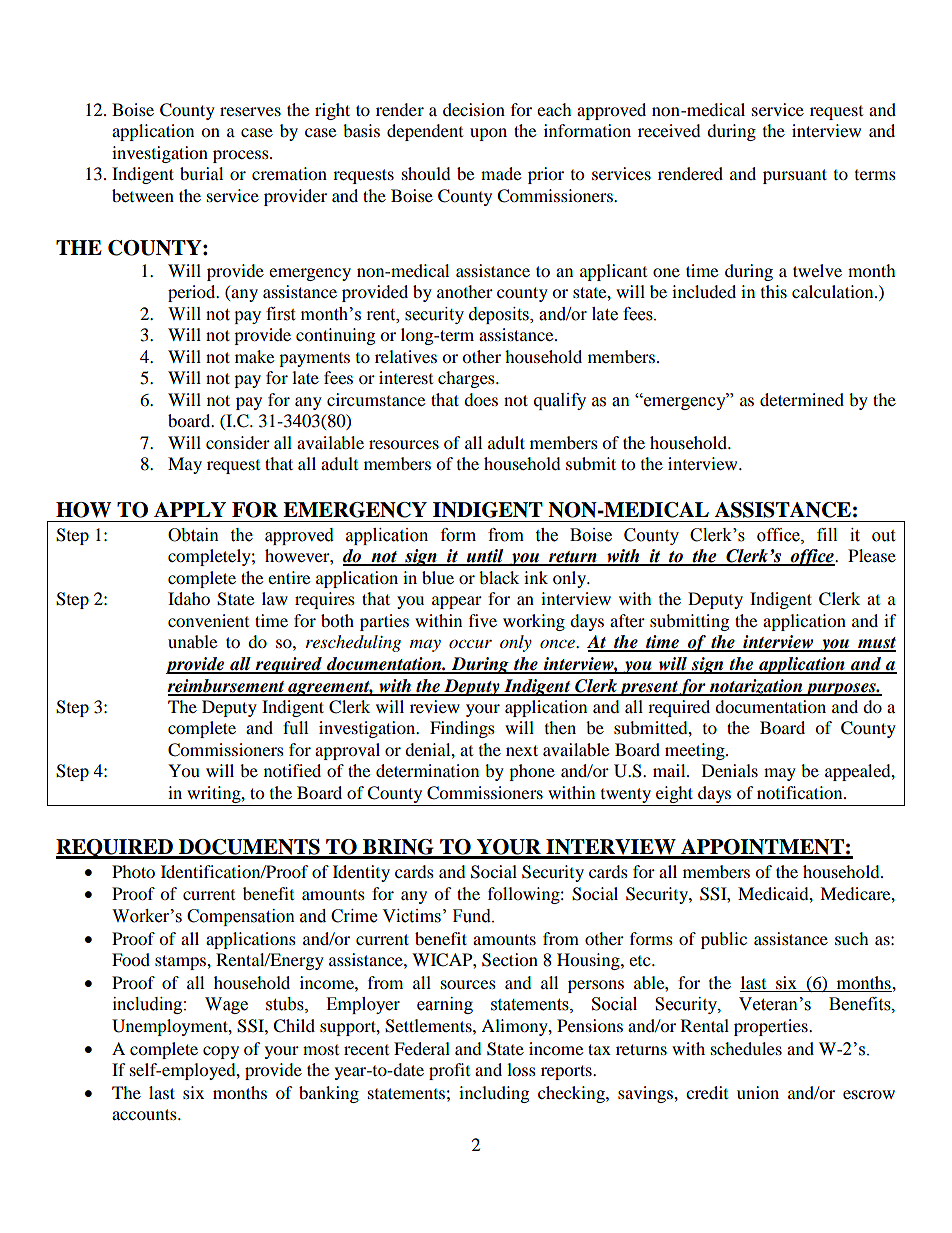 Image resolution: width=952 pixels, height=1233 pixels. I want to click on full, so click(295, 727).
